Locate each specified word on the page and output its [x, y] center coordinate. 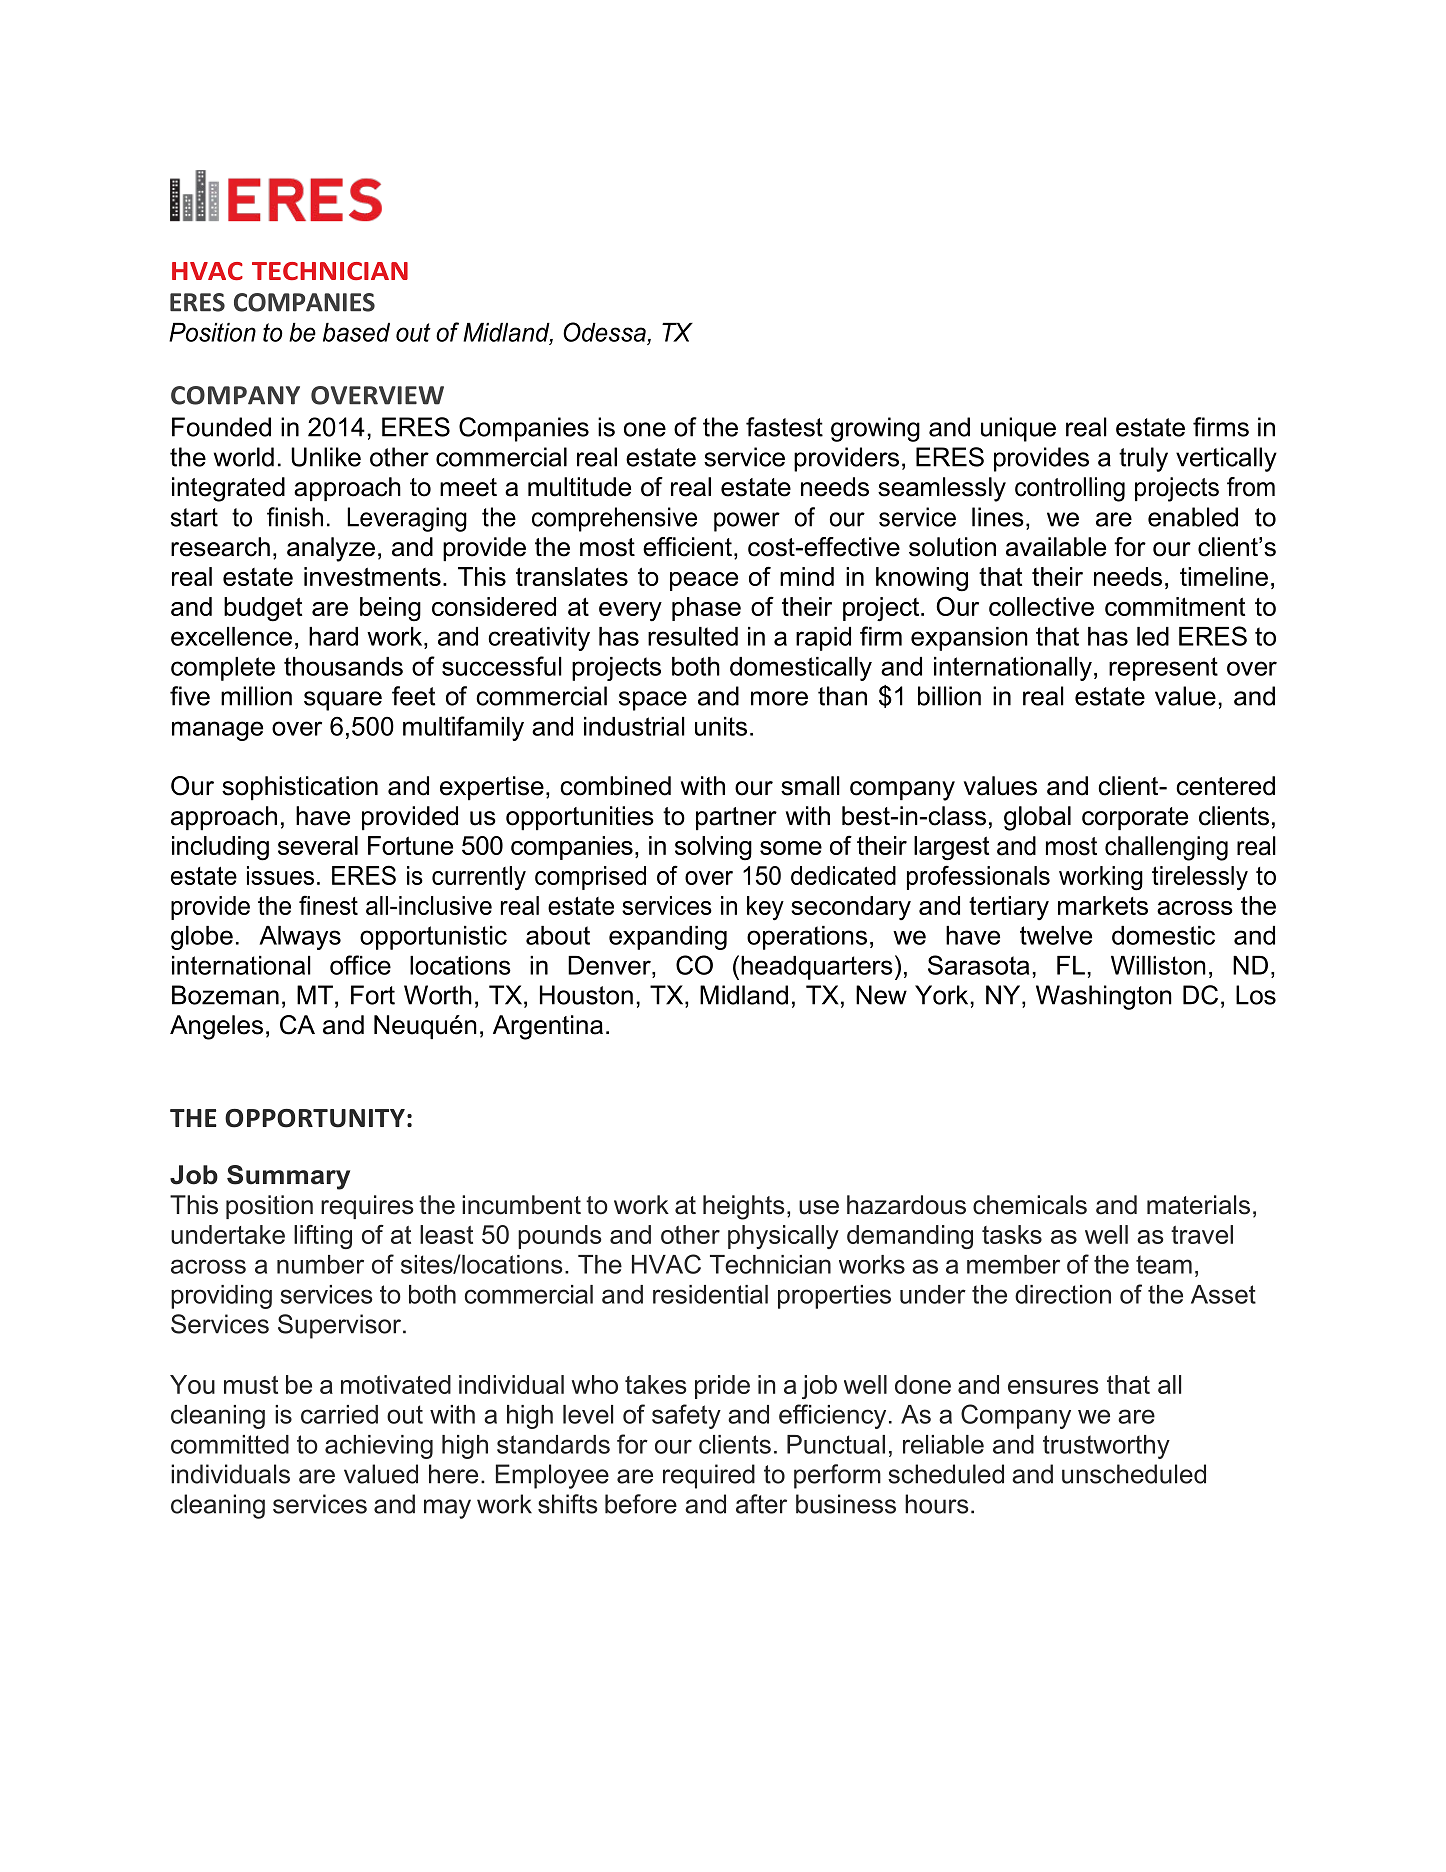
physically [783, 1237]
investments [372, 576]
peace [704, 581]
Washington [1104, 997]
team [1164, 1264]
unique [1018, 429]
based [356, 332]
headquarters [817, 968]
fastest [784, 427]
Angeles [216, 1027]
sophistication [300, 788]
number [320, 1264]
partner [736, 818]
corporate [1135, 818]
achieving [379, 1447]
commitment [1175, 606]
